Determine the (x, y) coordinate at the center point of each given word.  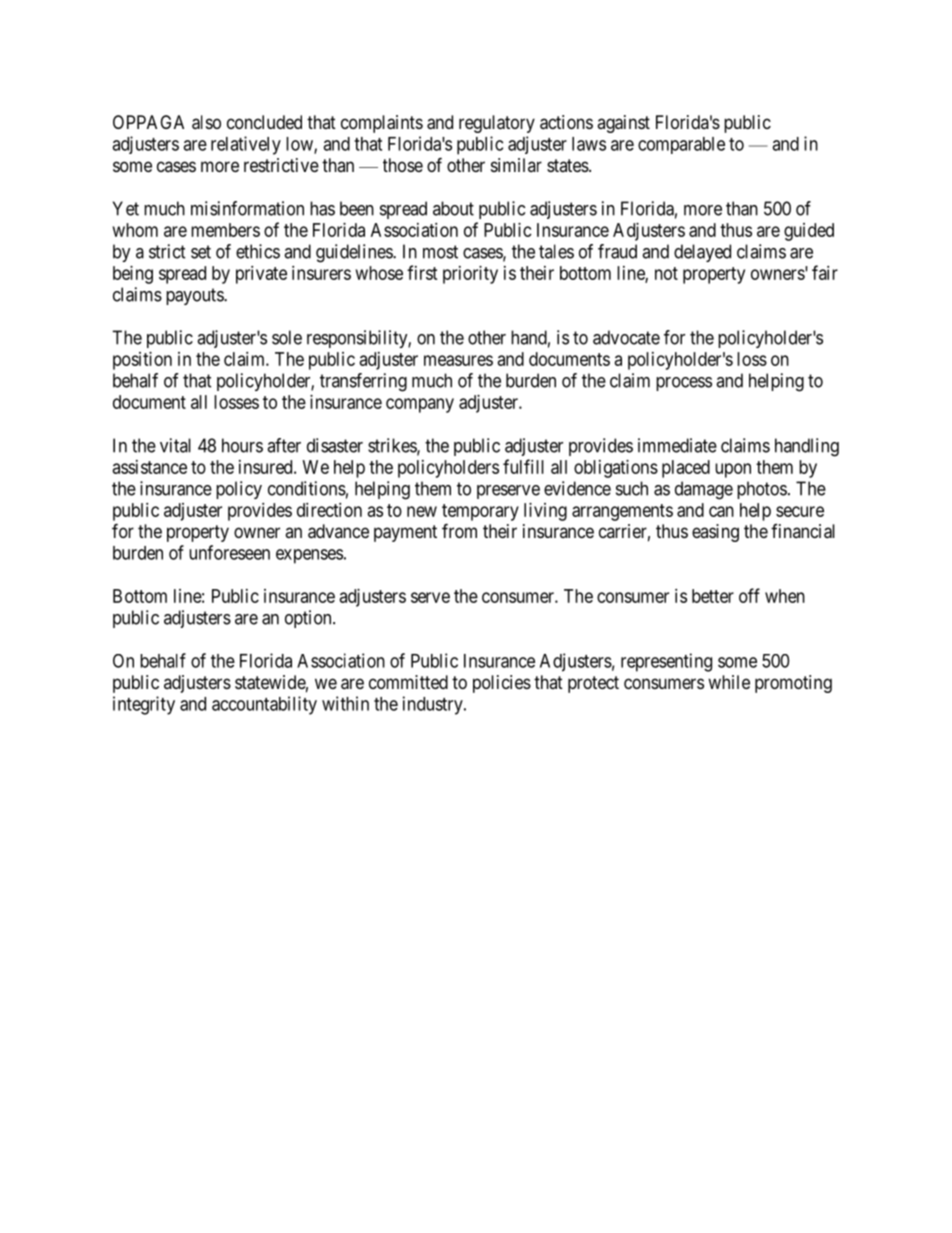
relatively (246, 145)
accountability (264, 705)
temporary (480, 512)
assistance (150, 467)
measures (458, 360)
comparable (681, 145)
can (721, 511)
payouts (195, 296)
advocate (626, 337)
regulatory (497, 124)
